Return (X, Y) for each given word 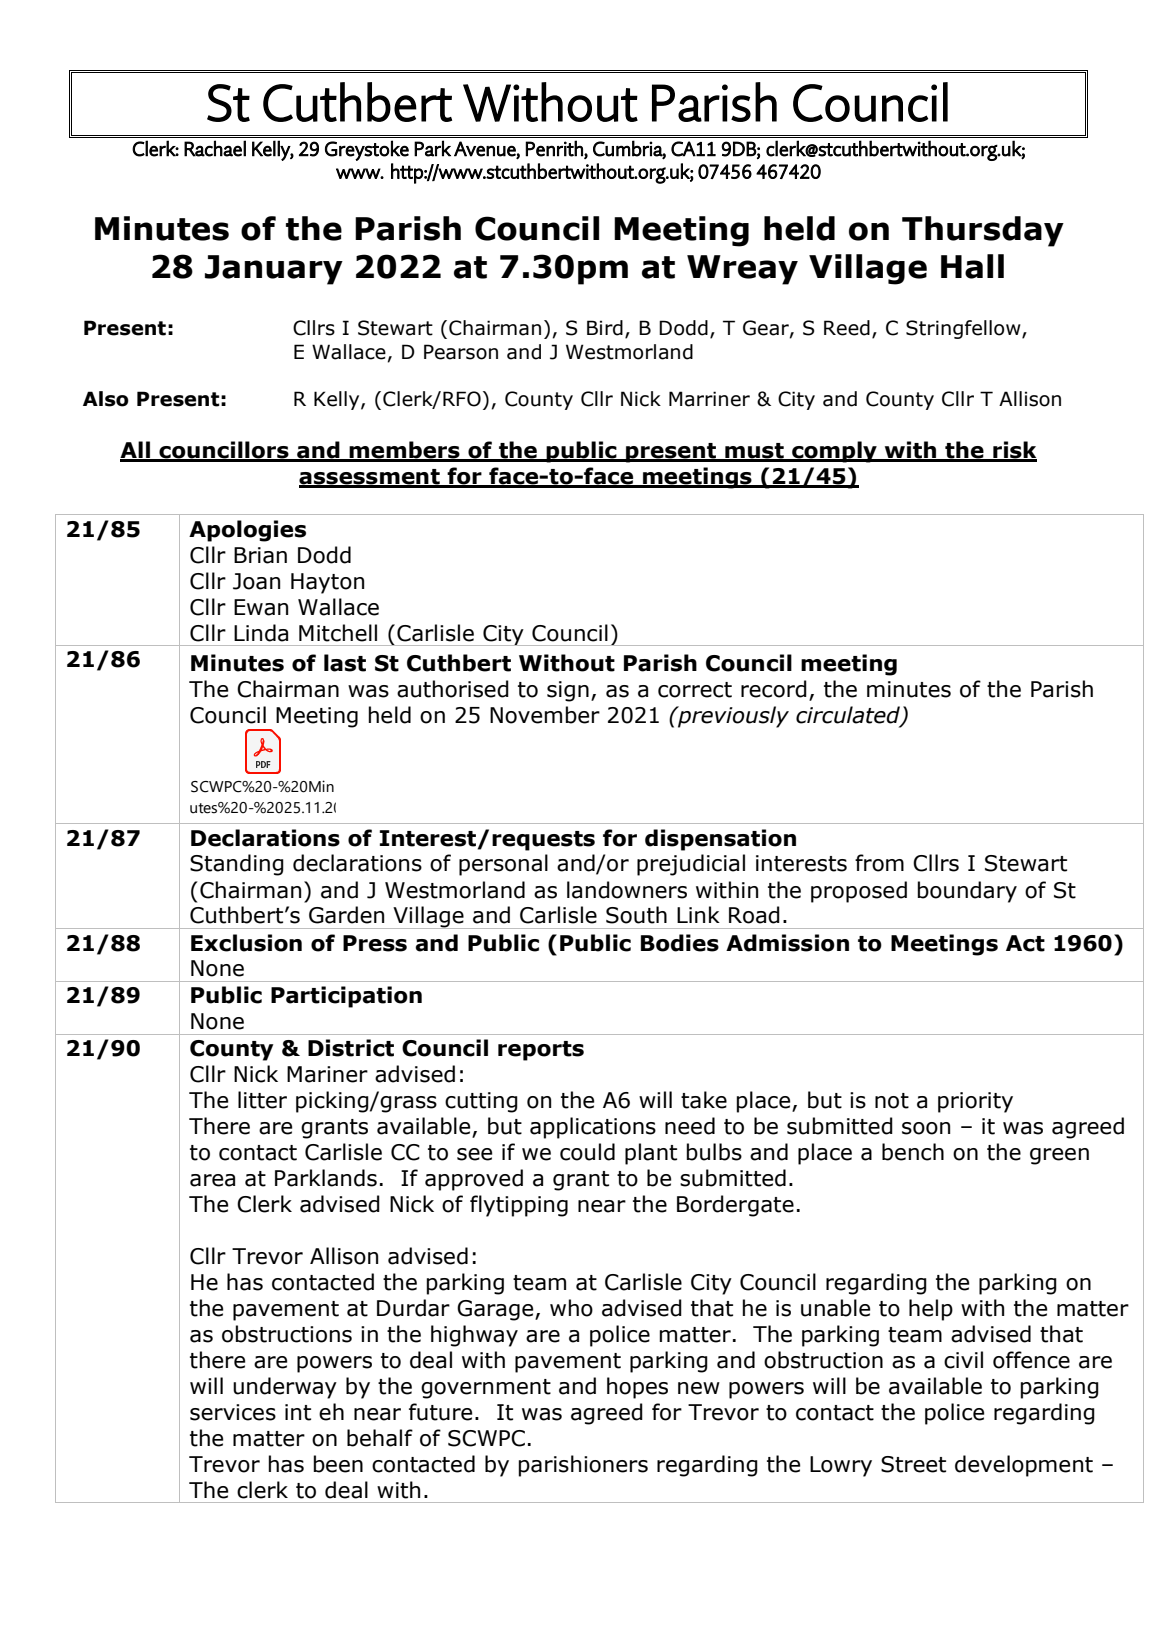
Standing (237, 865)
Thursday (983, 231)
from (879, 863)
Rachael (215, 148)
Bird (605, 328)
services (233, 1412)
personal (503, 865)
